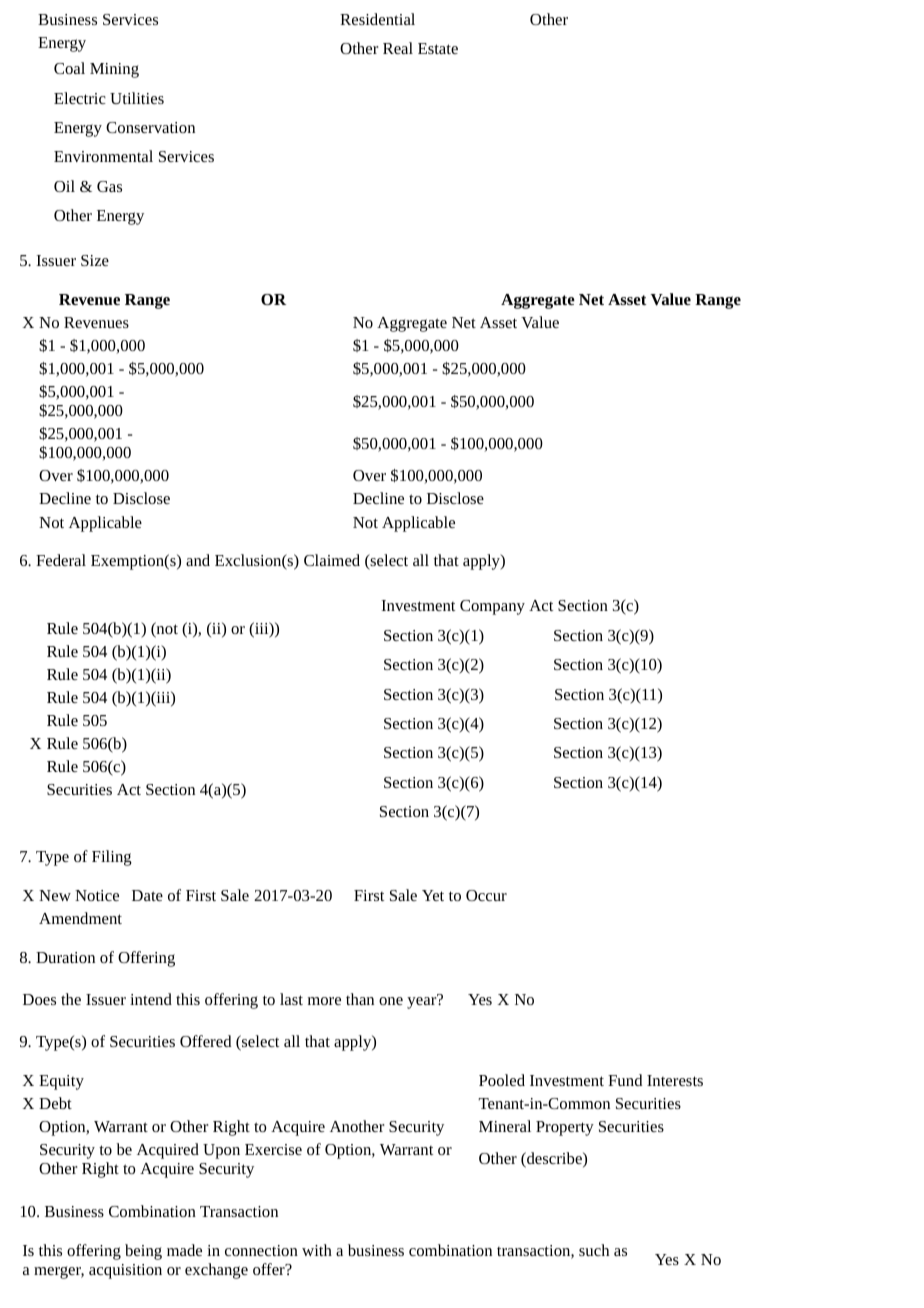  Describe the element at coordinates (433, 895) in the image. I see `Yet` at that location.
